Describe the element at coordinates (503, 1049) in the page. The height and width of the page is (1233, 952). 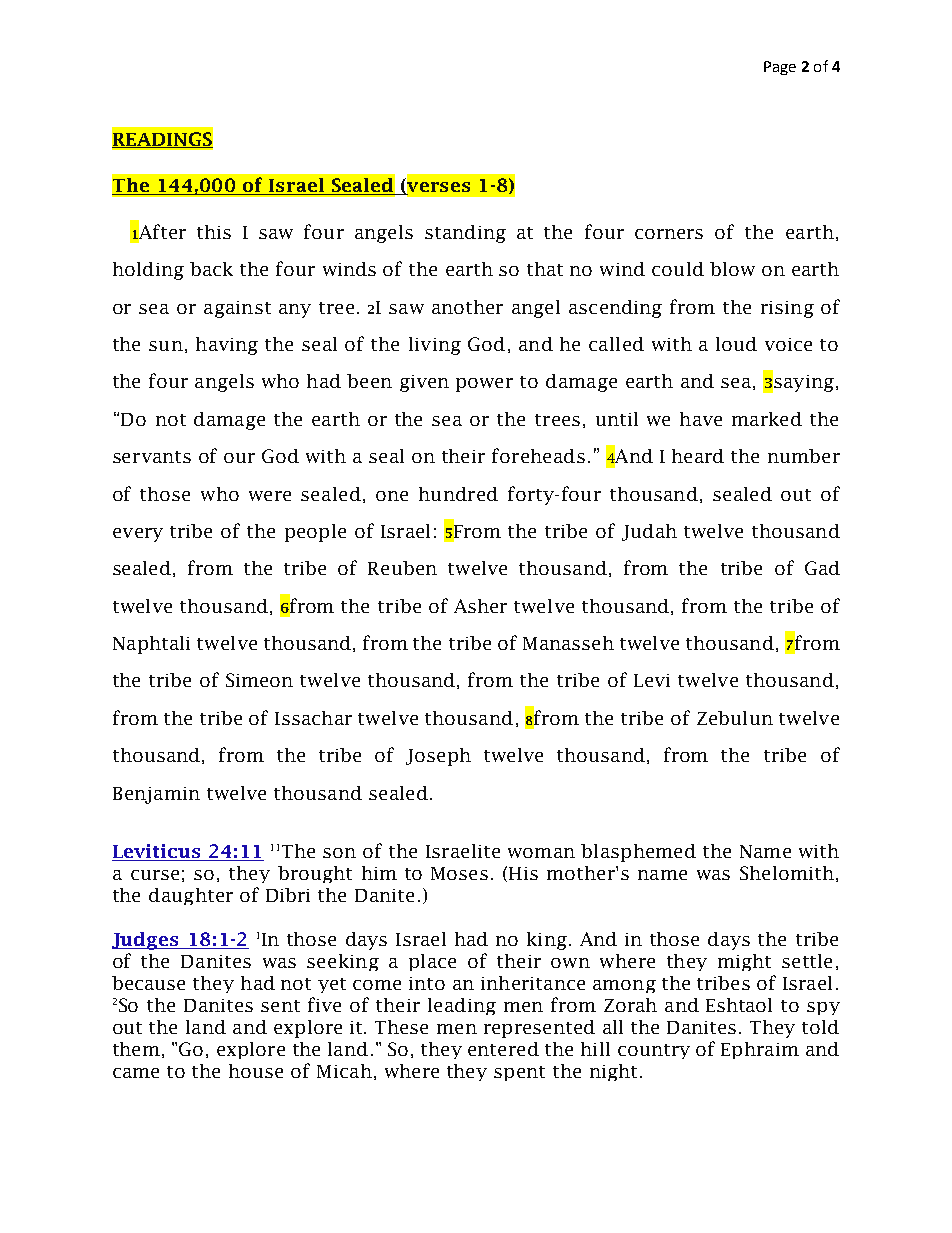
I see `entered` at that location.
